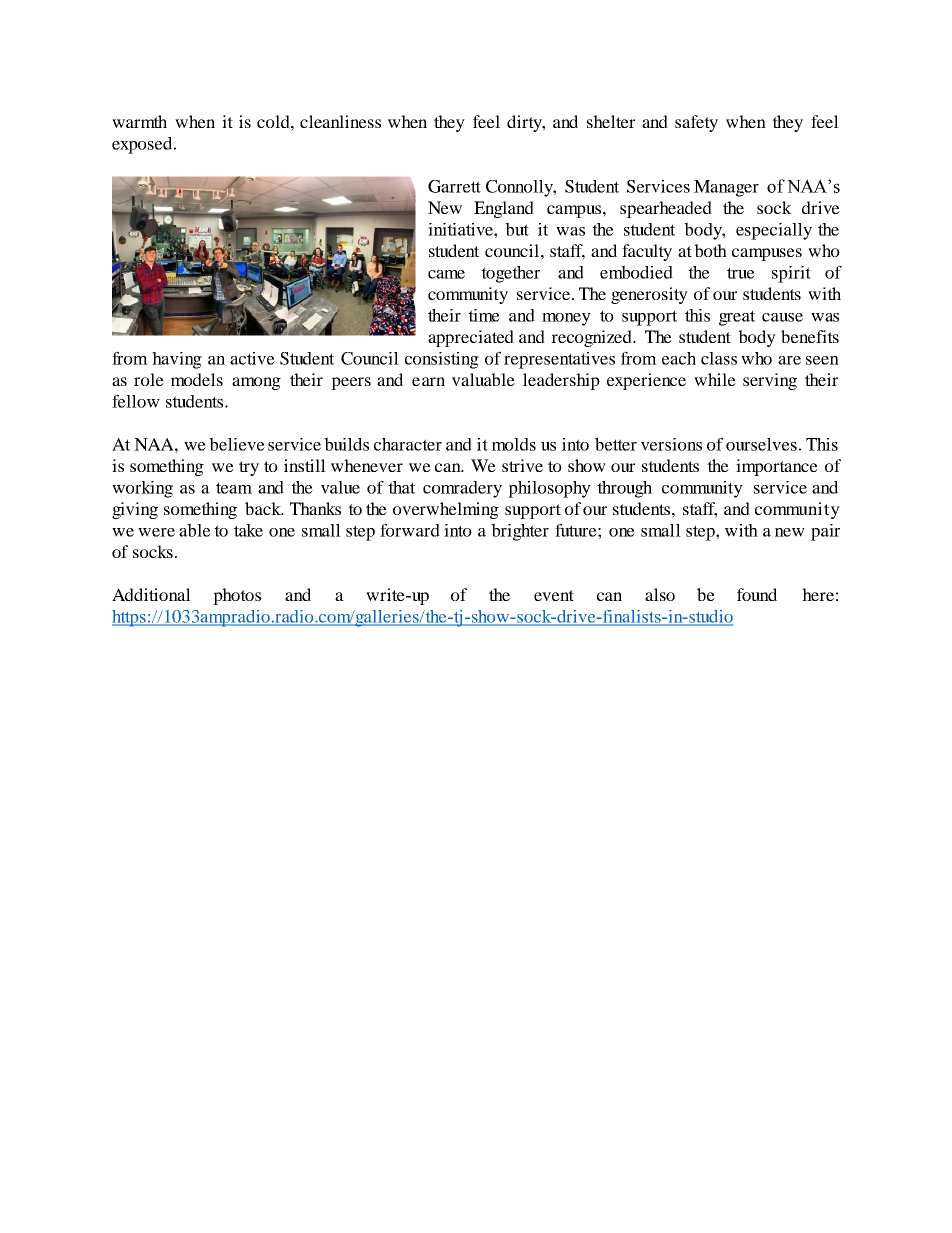 The image size is (952, 1233). I want to click on Garrett, so click(454, 186).
